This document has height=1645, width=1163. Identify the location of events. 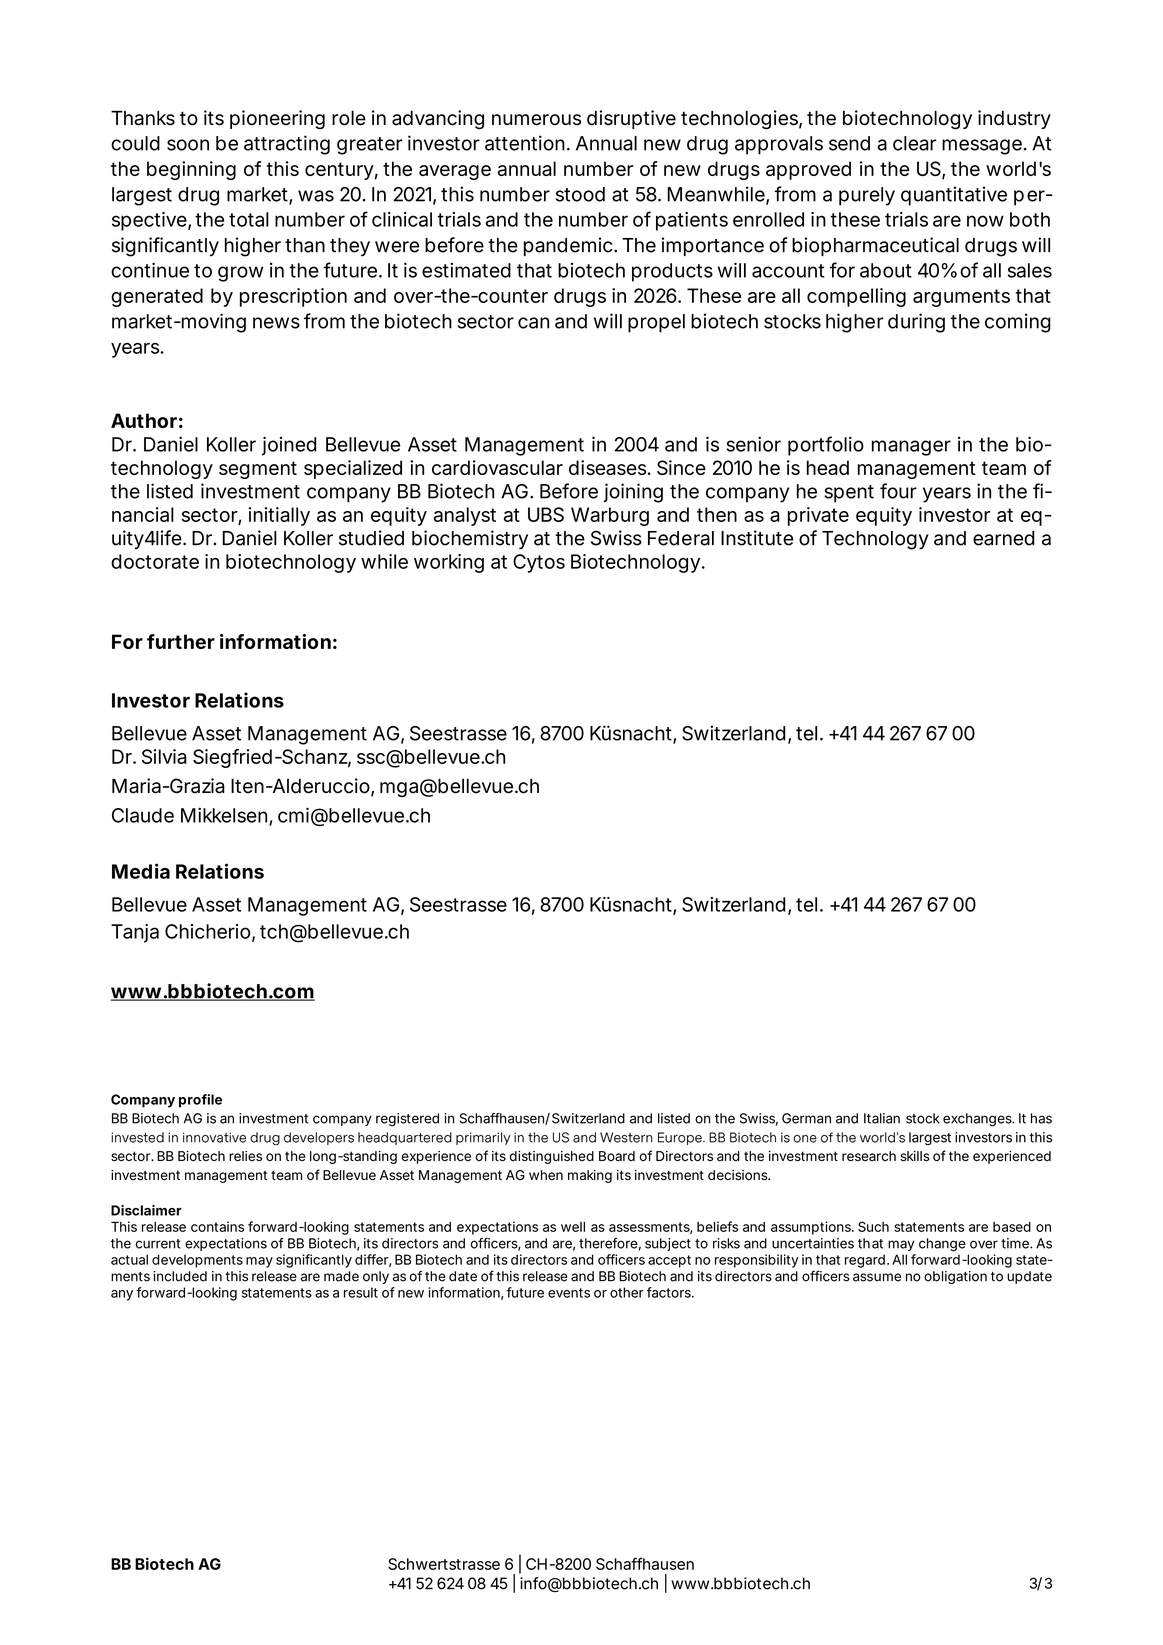
(569, 1293).
